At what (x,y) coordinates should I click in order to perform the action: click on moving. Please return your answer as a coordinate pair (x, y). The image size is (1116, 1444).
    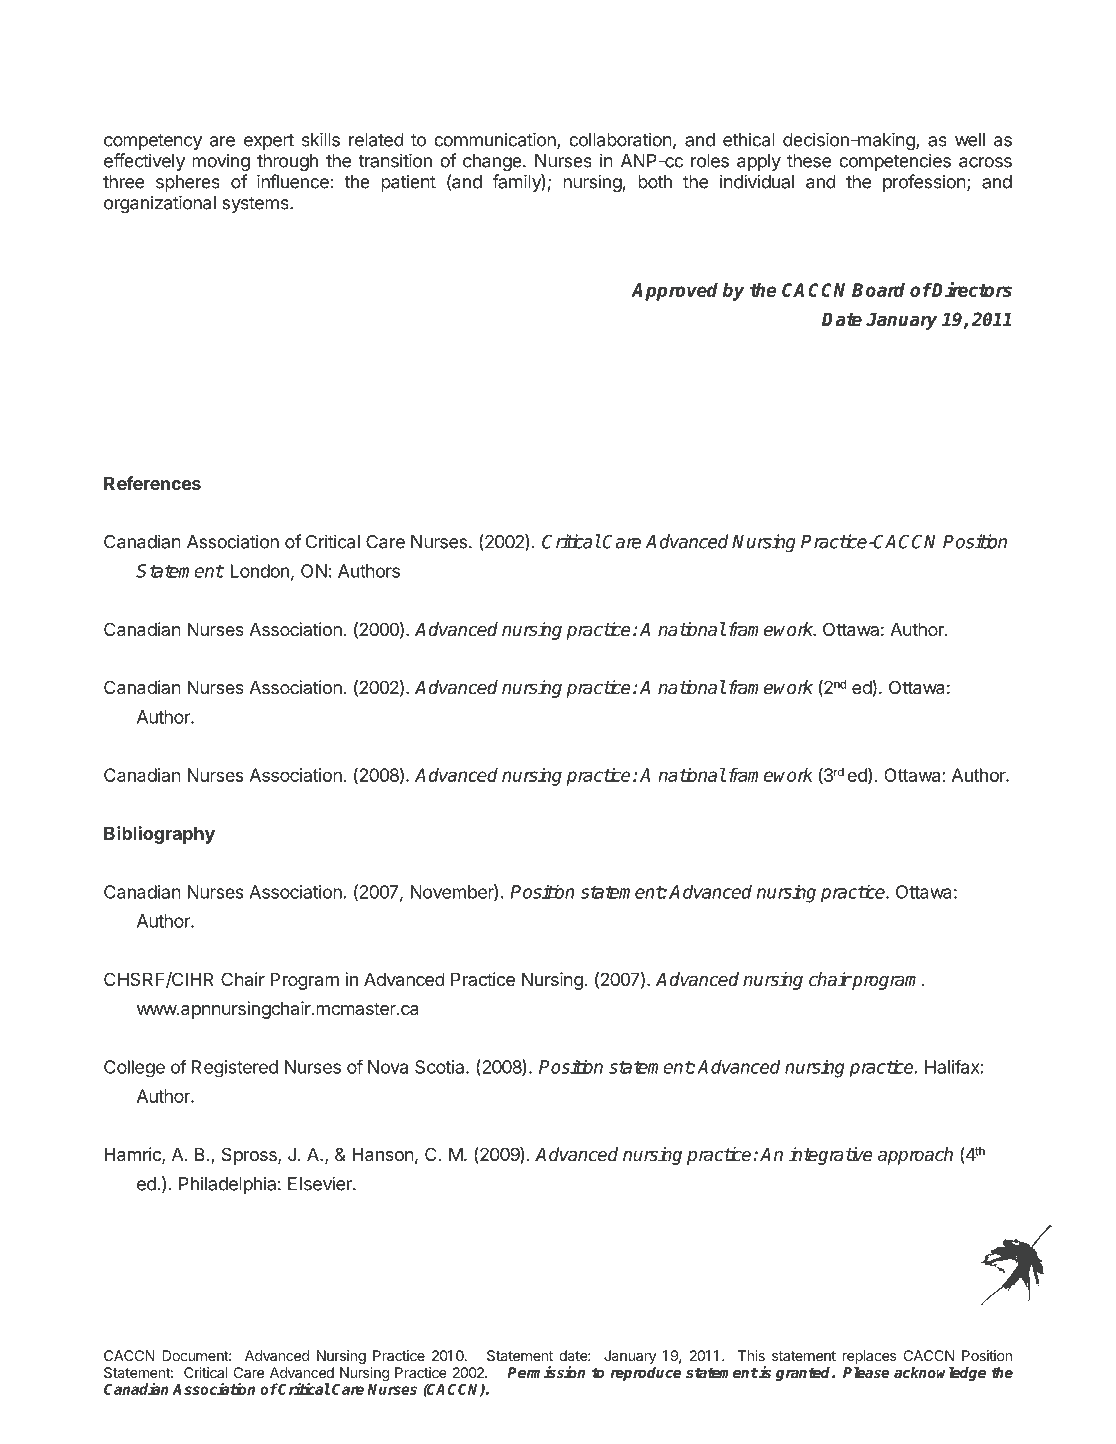
    Looking at the image, I should click on (221, 162).
